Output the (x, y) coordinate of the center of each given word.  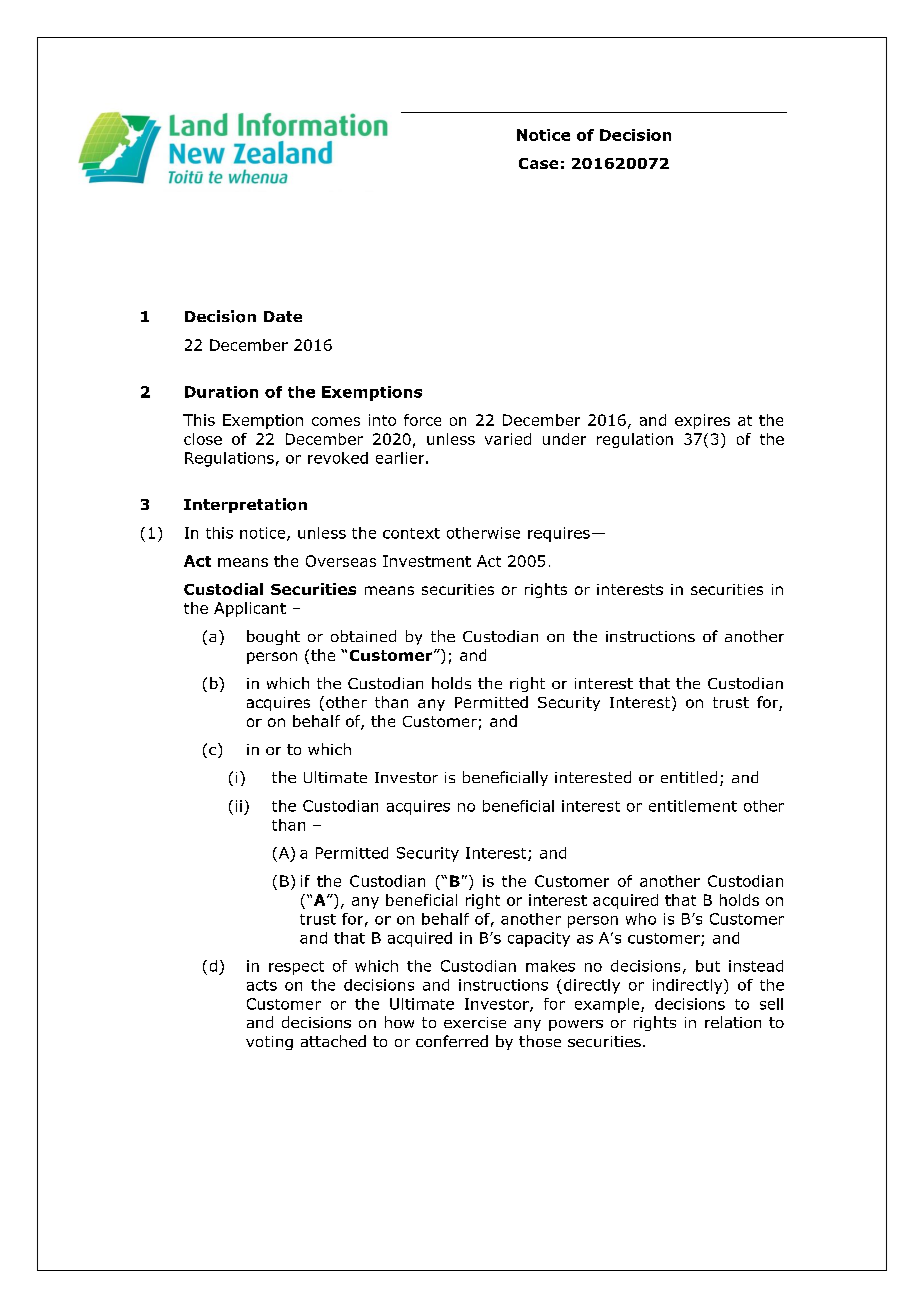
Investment (427, 561)
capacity (539, 939)
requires (559, 534)
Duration (221, 392)
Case (538, 163)
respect (296, 968)
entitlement (693, 806)
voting (269, 1043)
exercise (475, 1022)
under (564, 439)
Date (283, 316)
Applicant (250, 609)
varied (508, 439)
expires (702, 421)
